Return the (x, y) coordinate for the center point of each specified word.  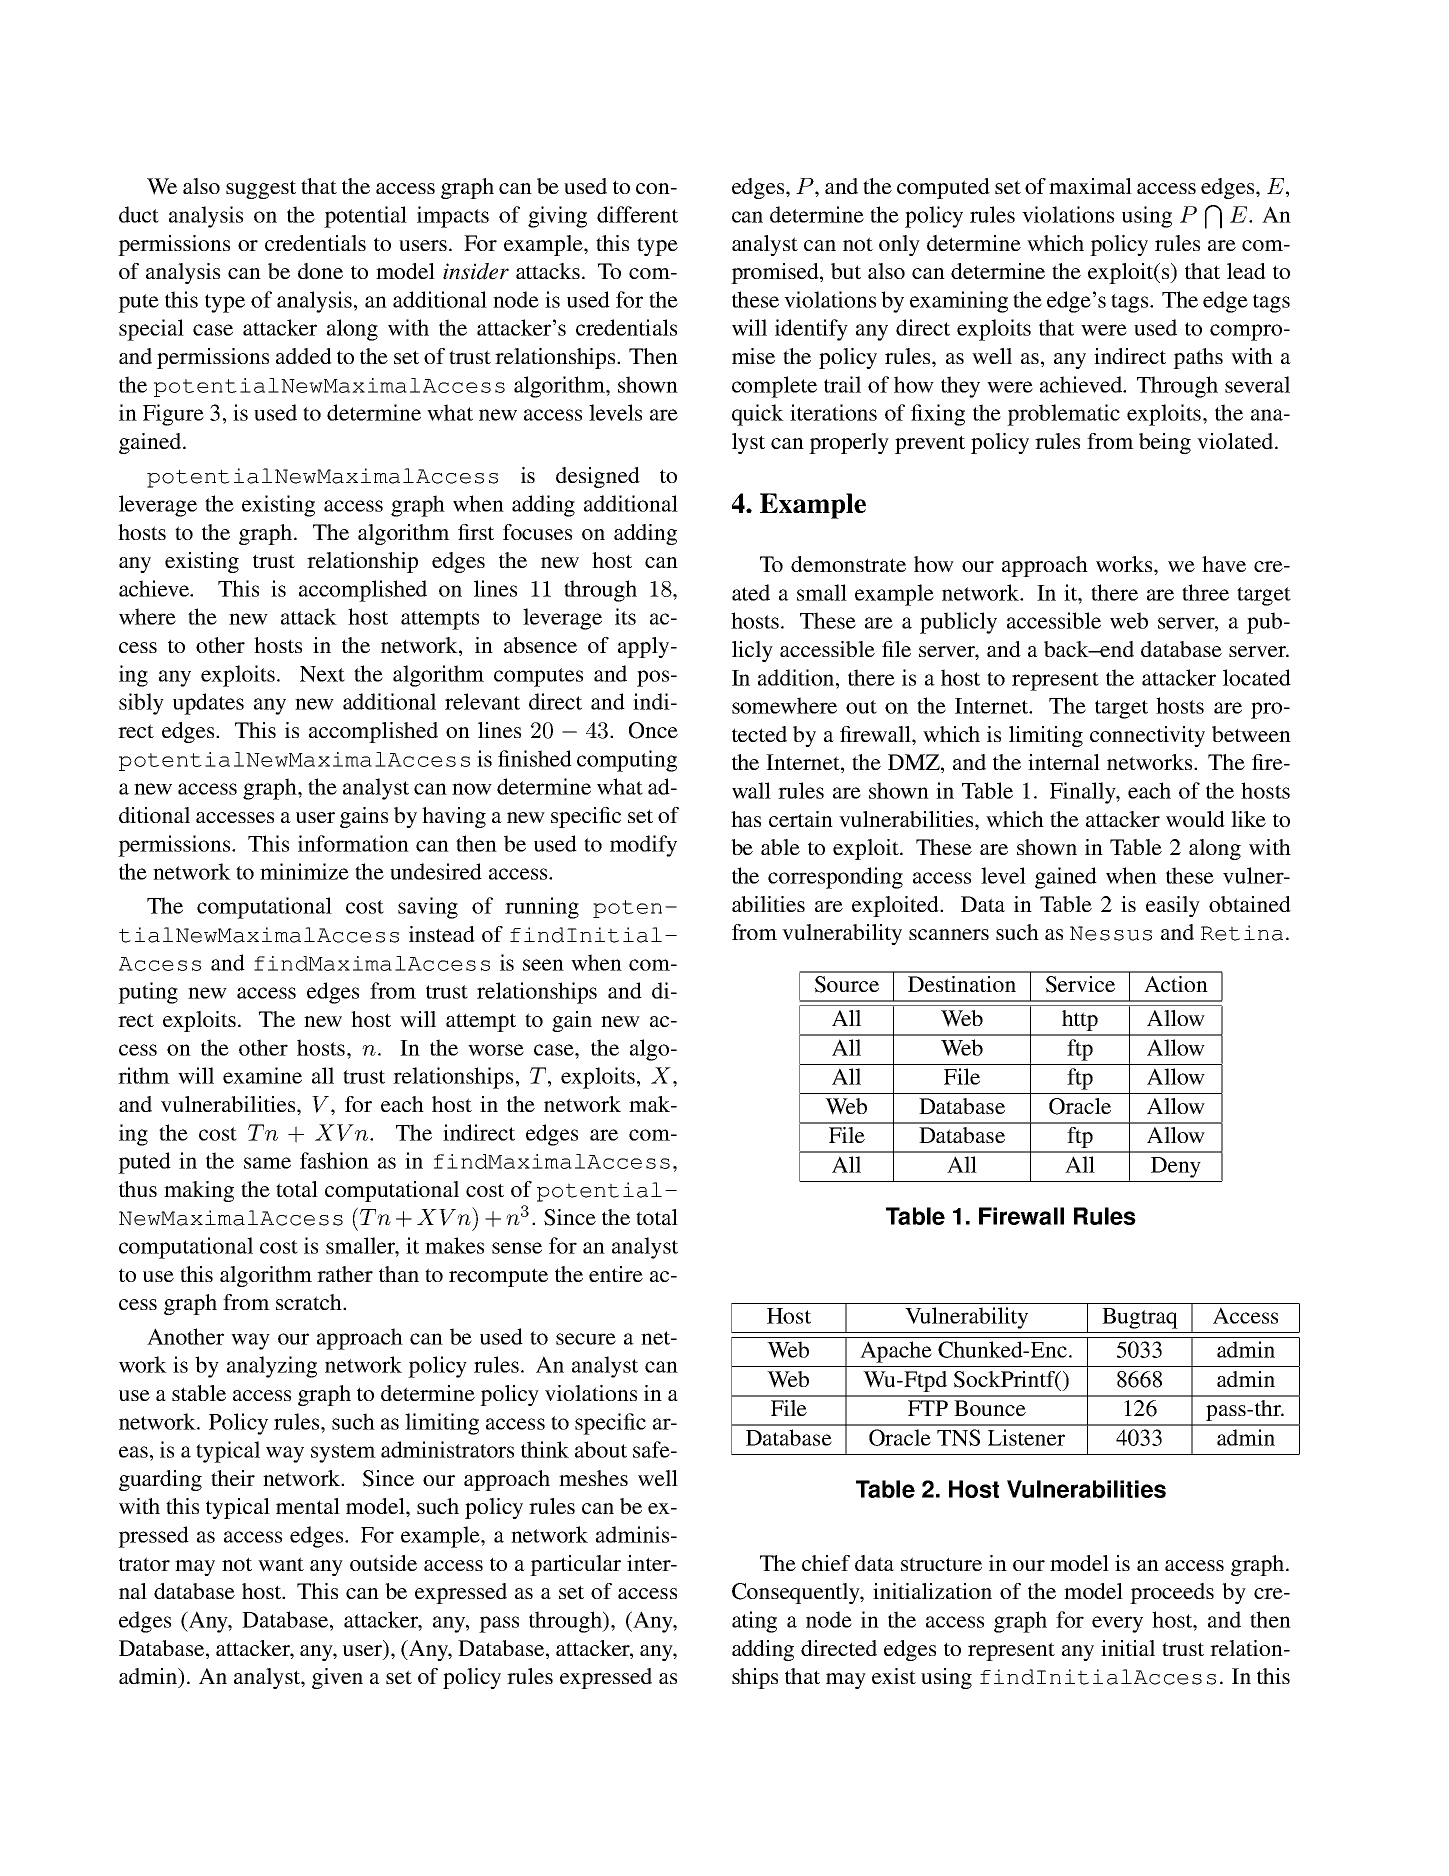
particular (575, 1565)
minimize (304, 871)
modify (643, 846)
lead (1246, 271)
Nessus (1111, 933)
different (637, 214)
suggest (261, 189)
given (337, 1678)
